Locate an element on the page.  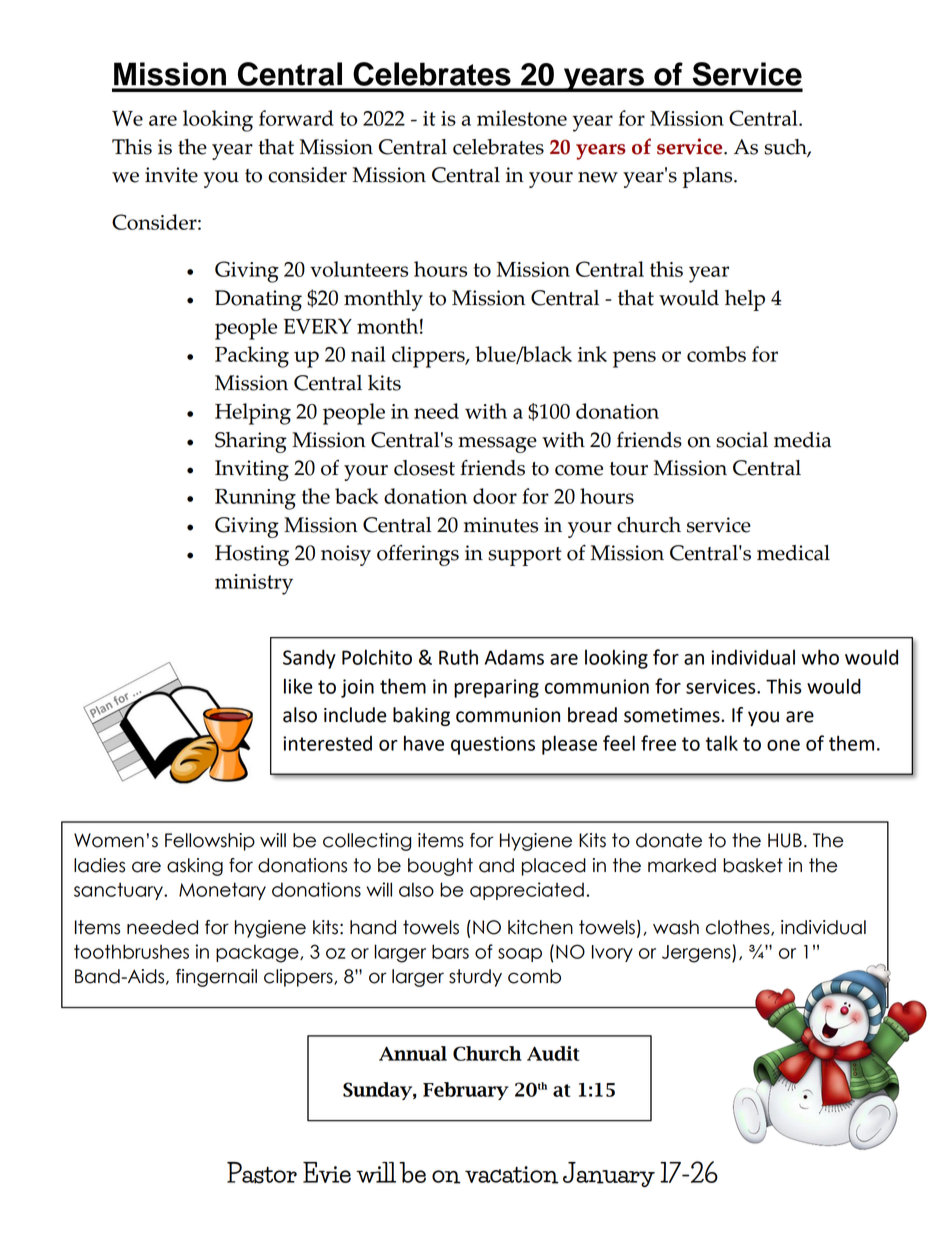
Monetary is located at coordinates (222, 891).
